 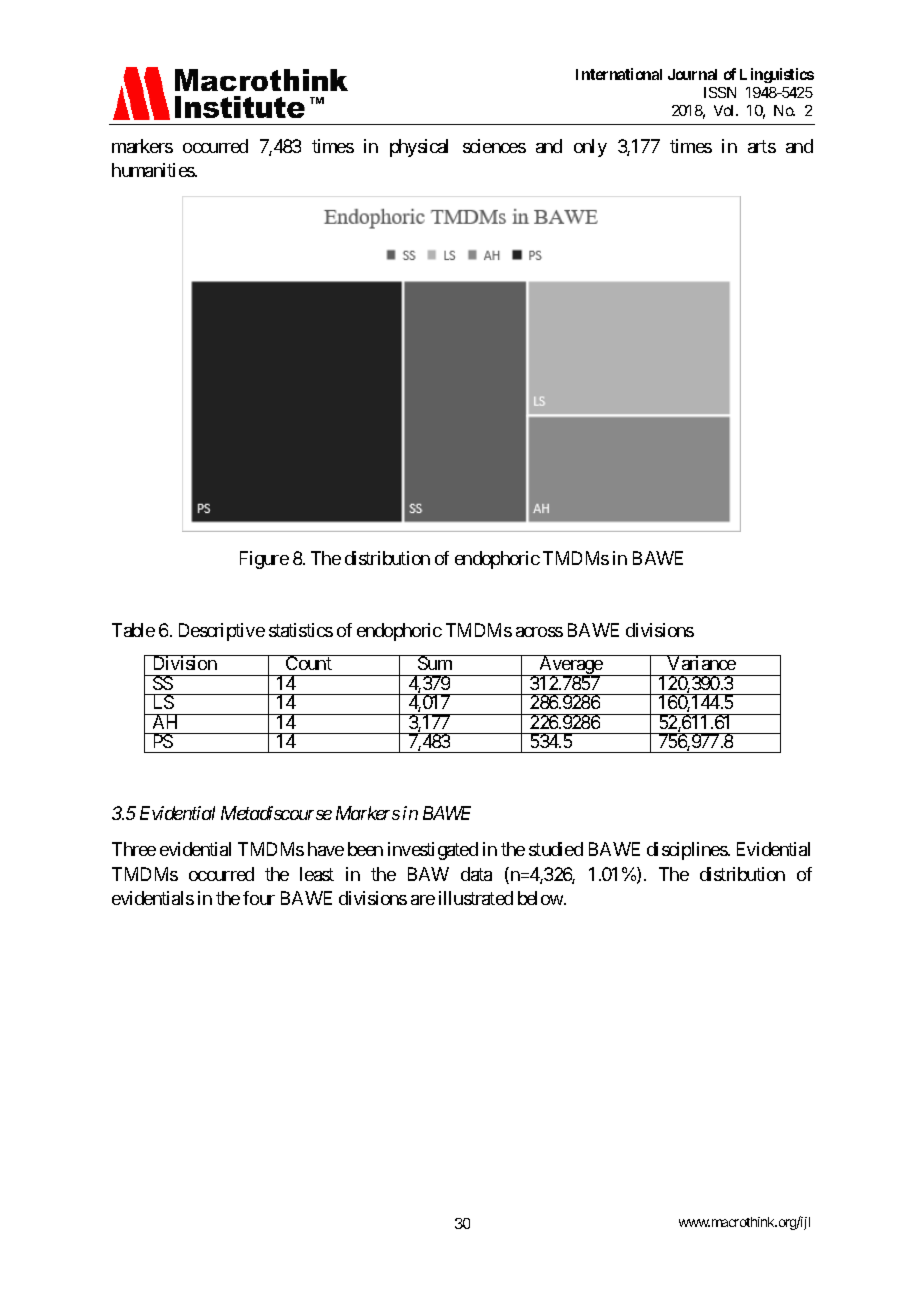 What do you see at coordinates (264, 560) in the screenshot?
I see `Figure` at bounding box center [264, 560].
